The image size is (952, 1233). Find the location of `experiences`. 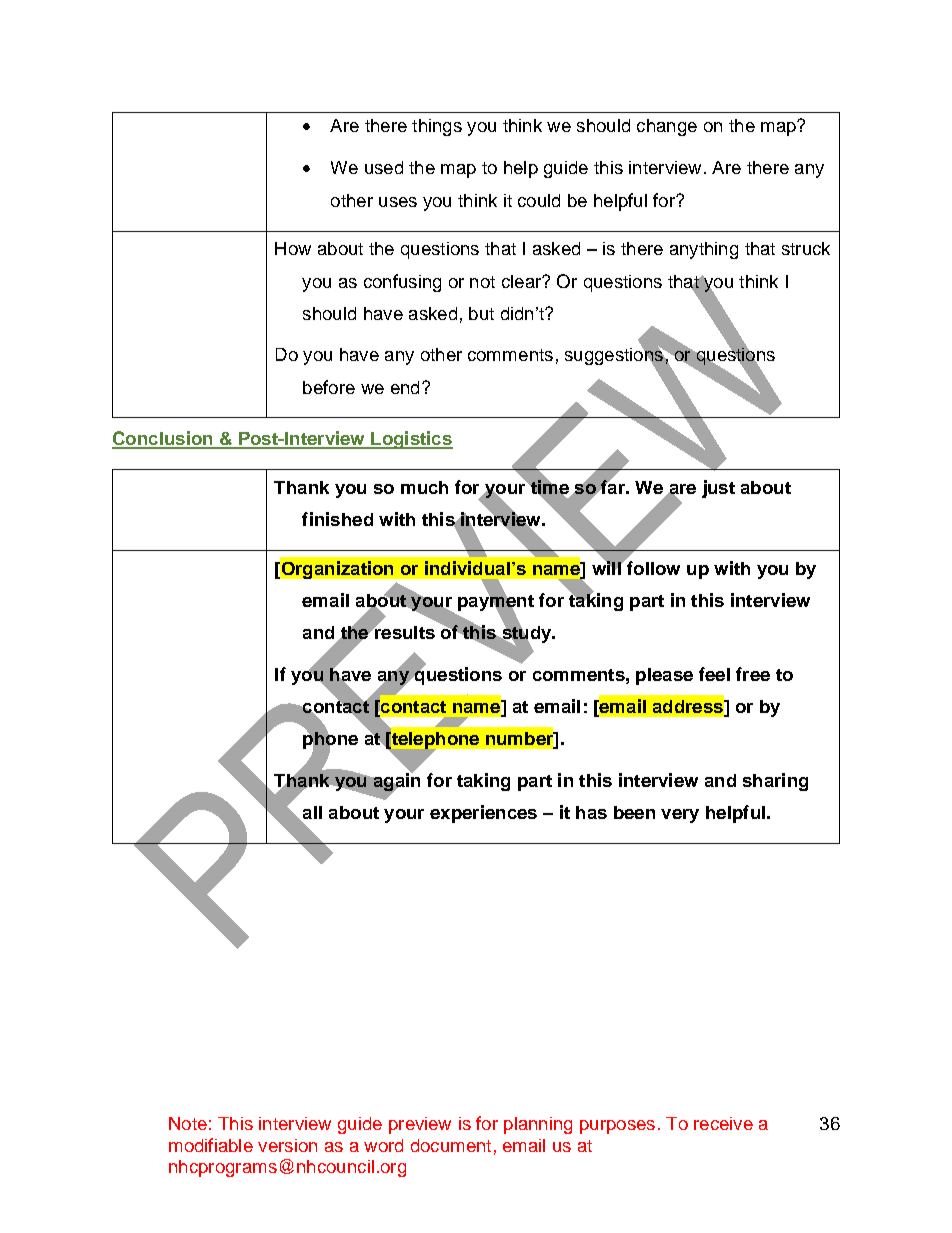

experiences is located at coordinates (483, 814).
